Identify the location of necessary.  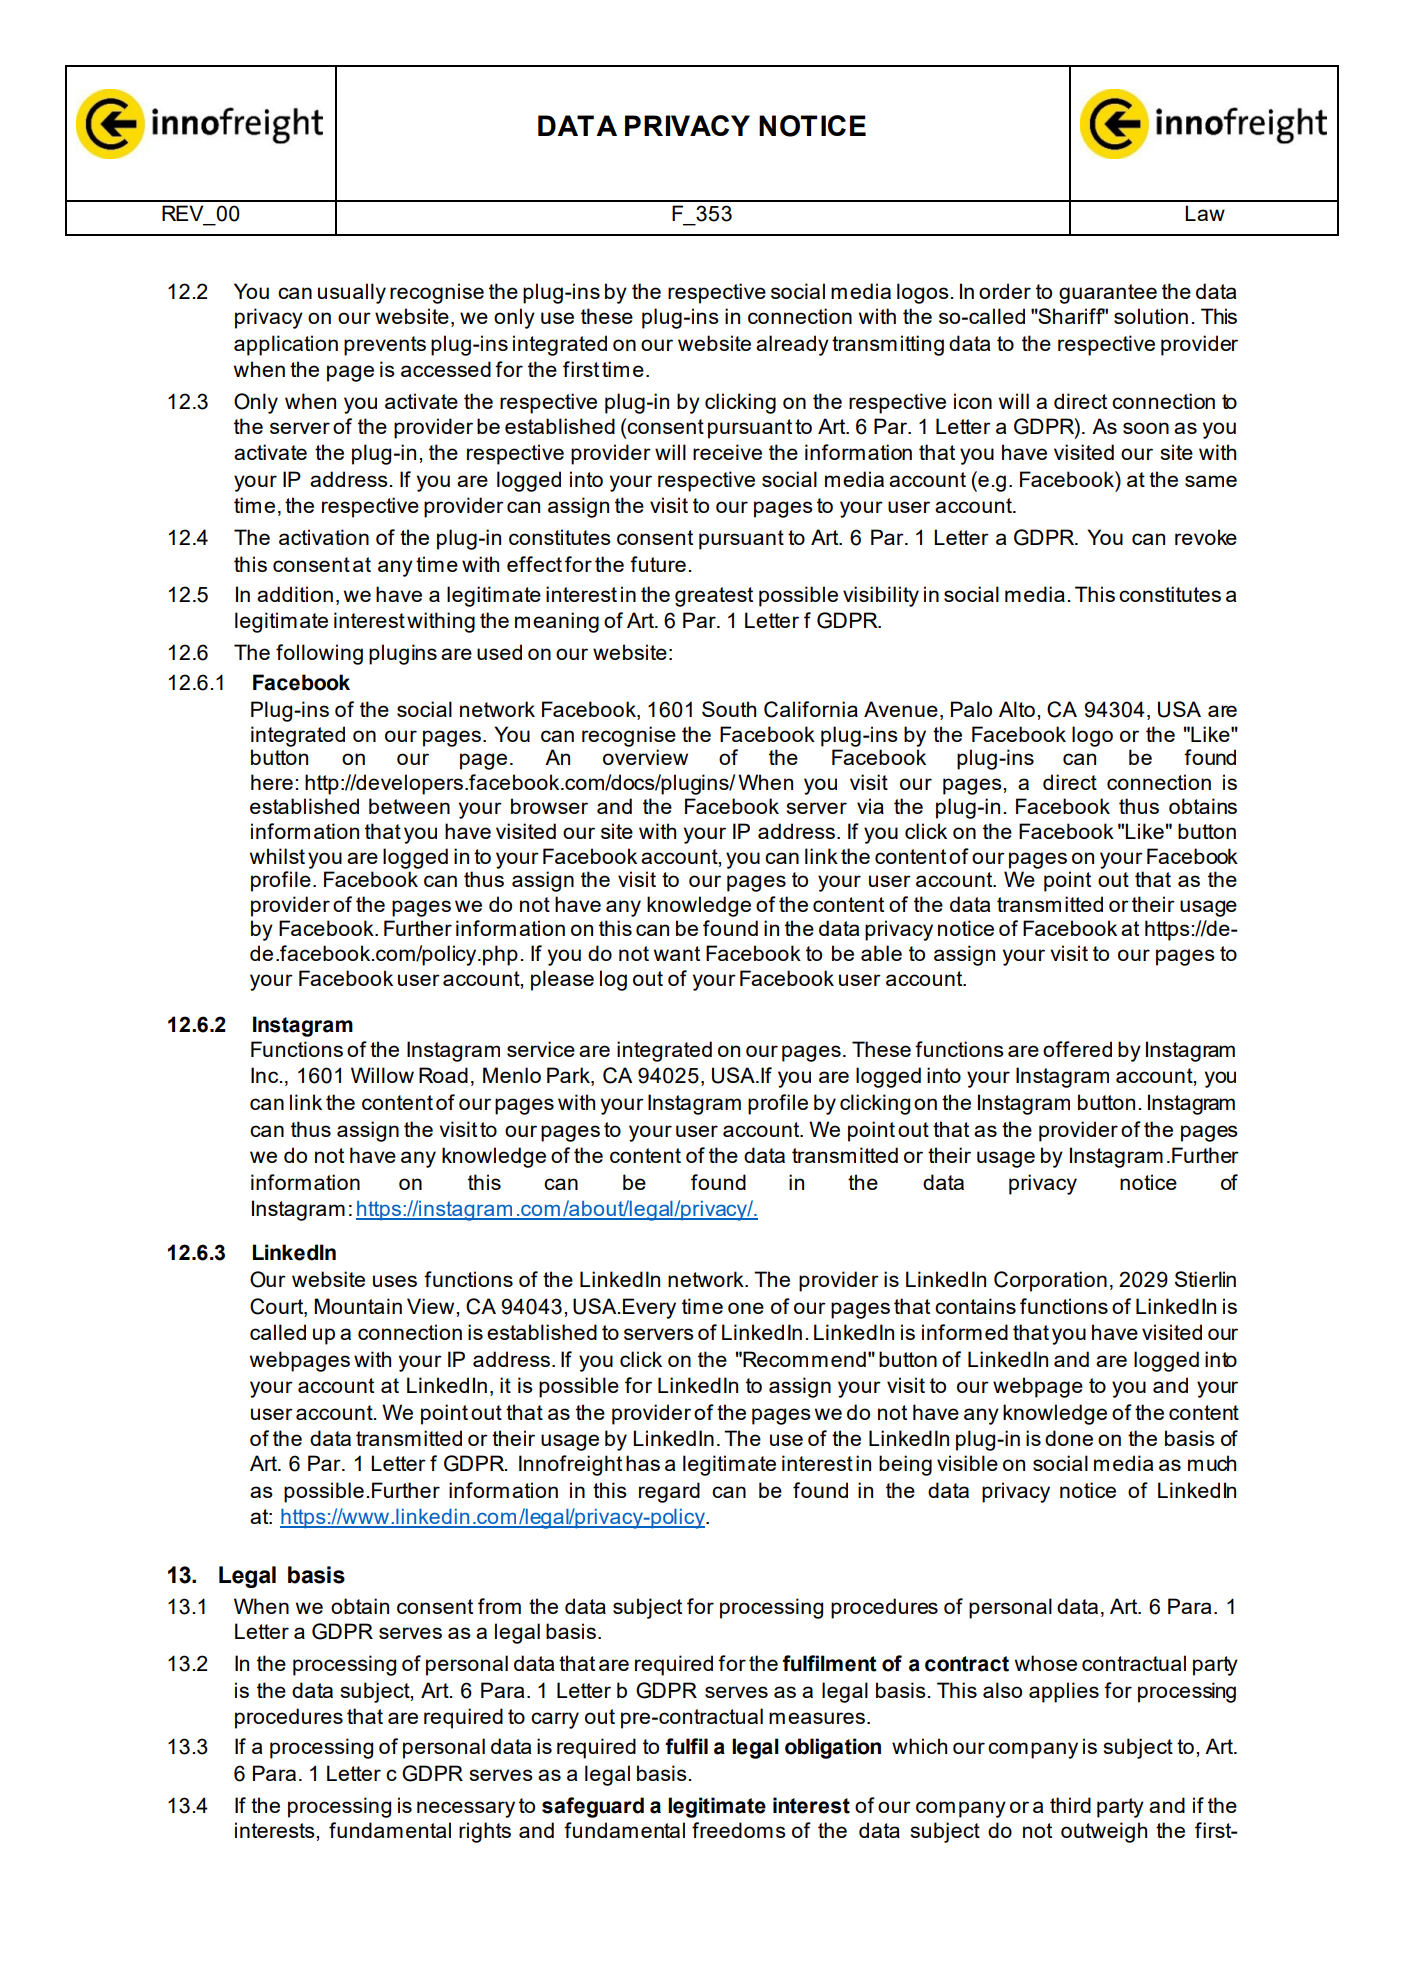
(466, 1809).
